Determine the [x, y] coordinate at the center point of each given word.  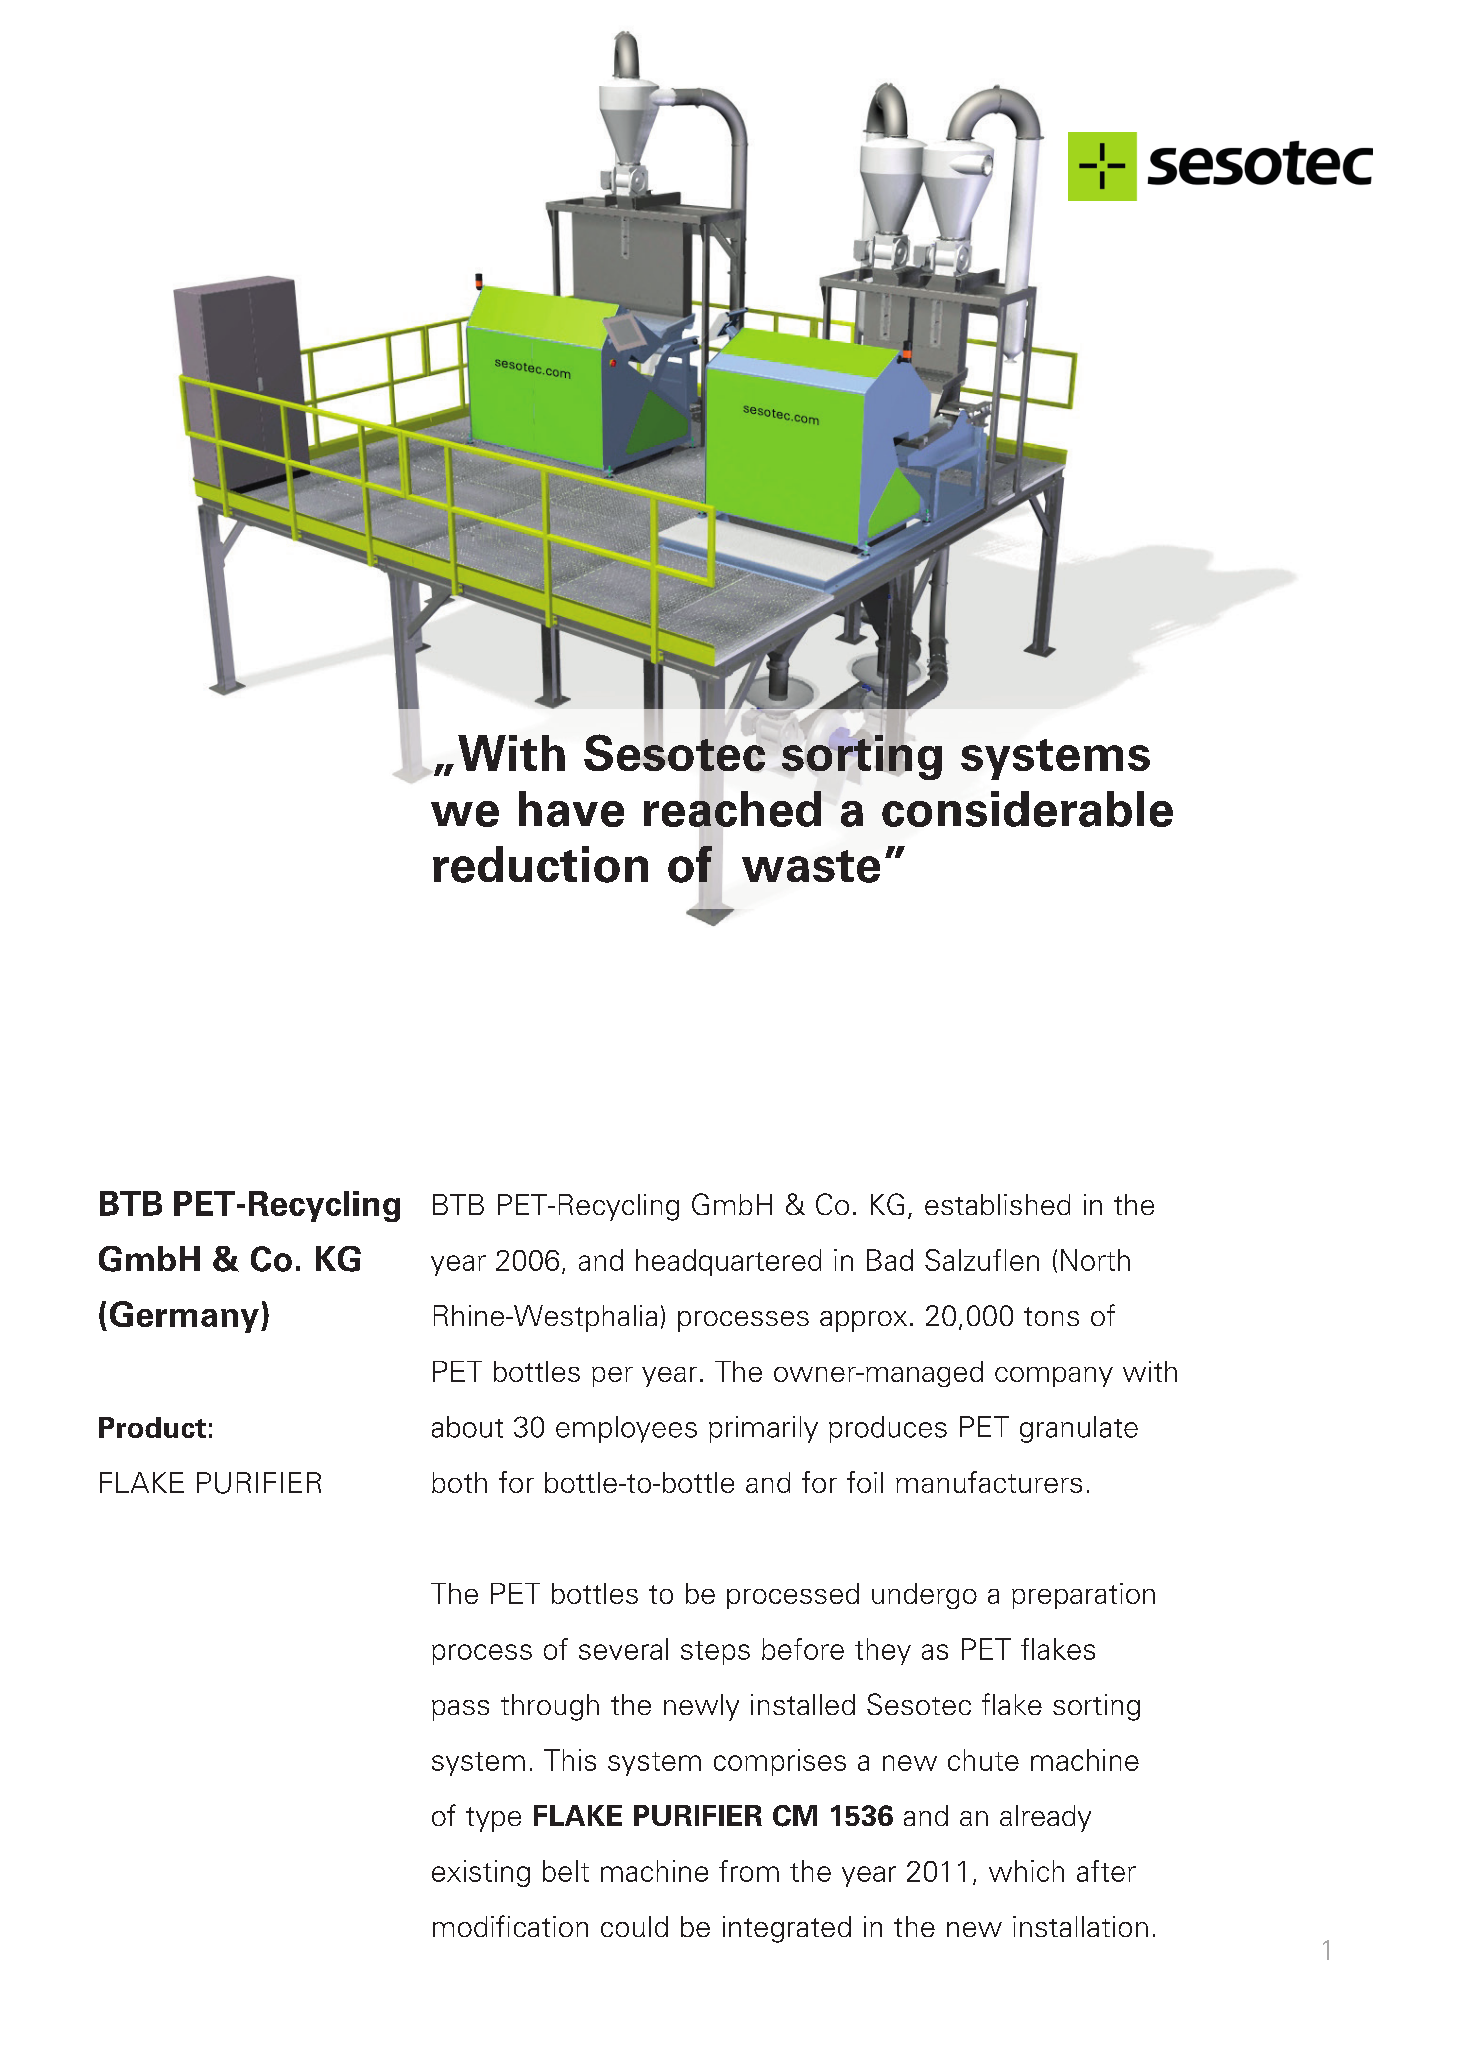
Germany [184, 1317]
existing [481, 1873]
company [1054, 1377]
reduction [540, 864]
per [612, 1377]
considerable [1027, 809]
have [571, 809]
